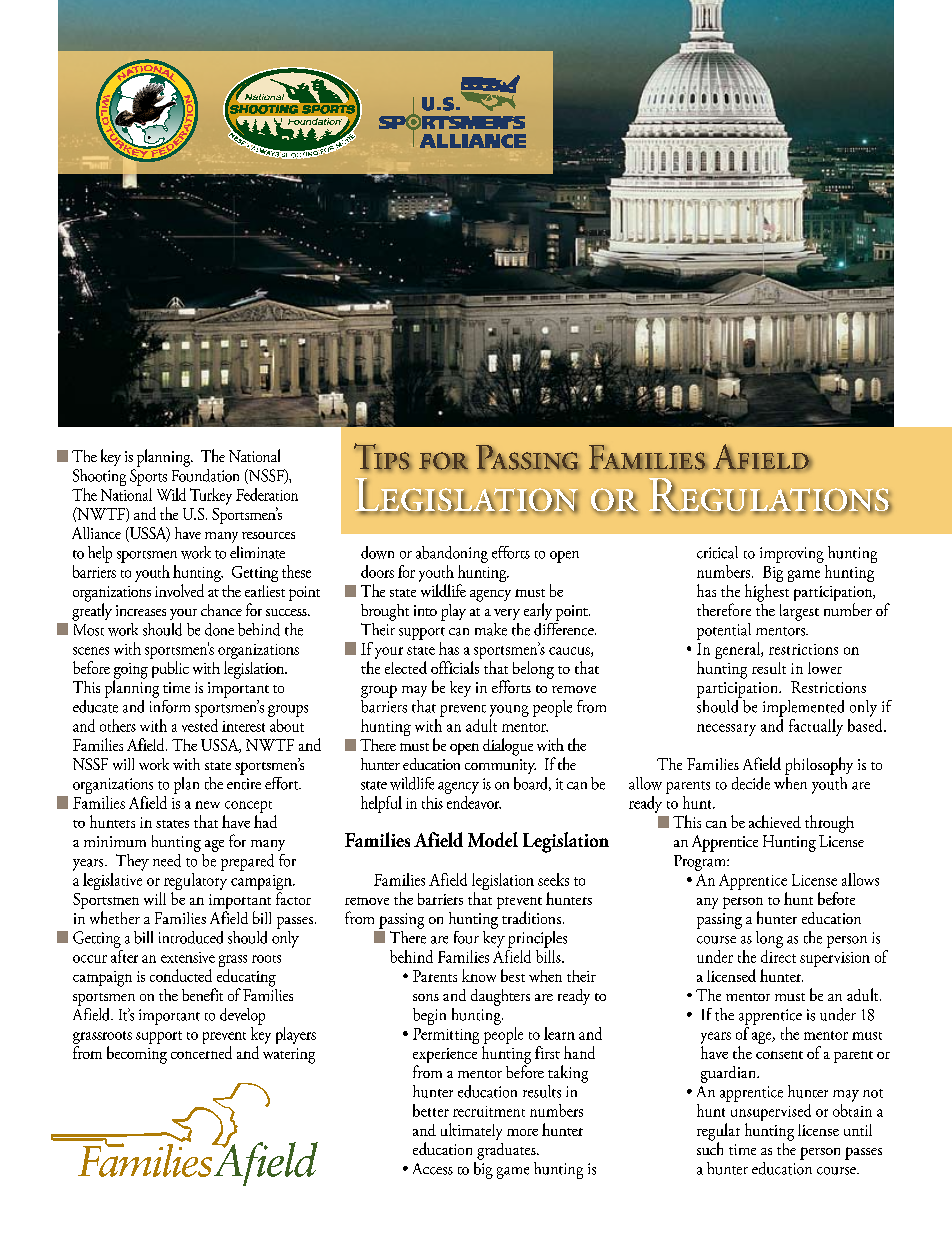 The height and width of the image is (1256, 952). What do you see at coordinates (207, 805) in the image?
I see `new` at bounding box center [207, 805].
